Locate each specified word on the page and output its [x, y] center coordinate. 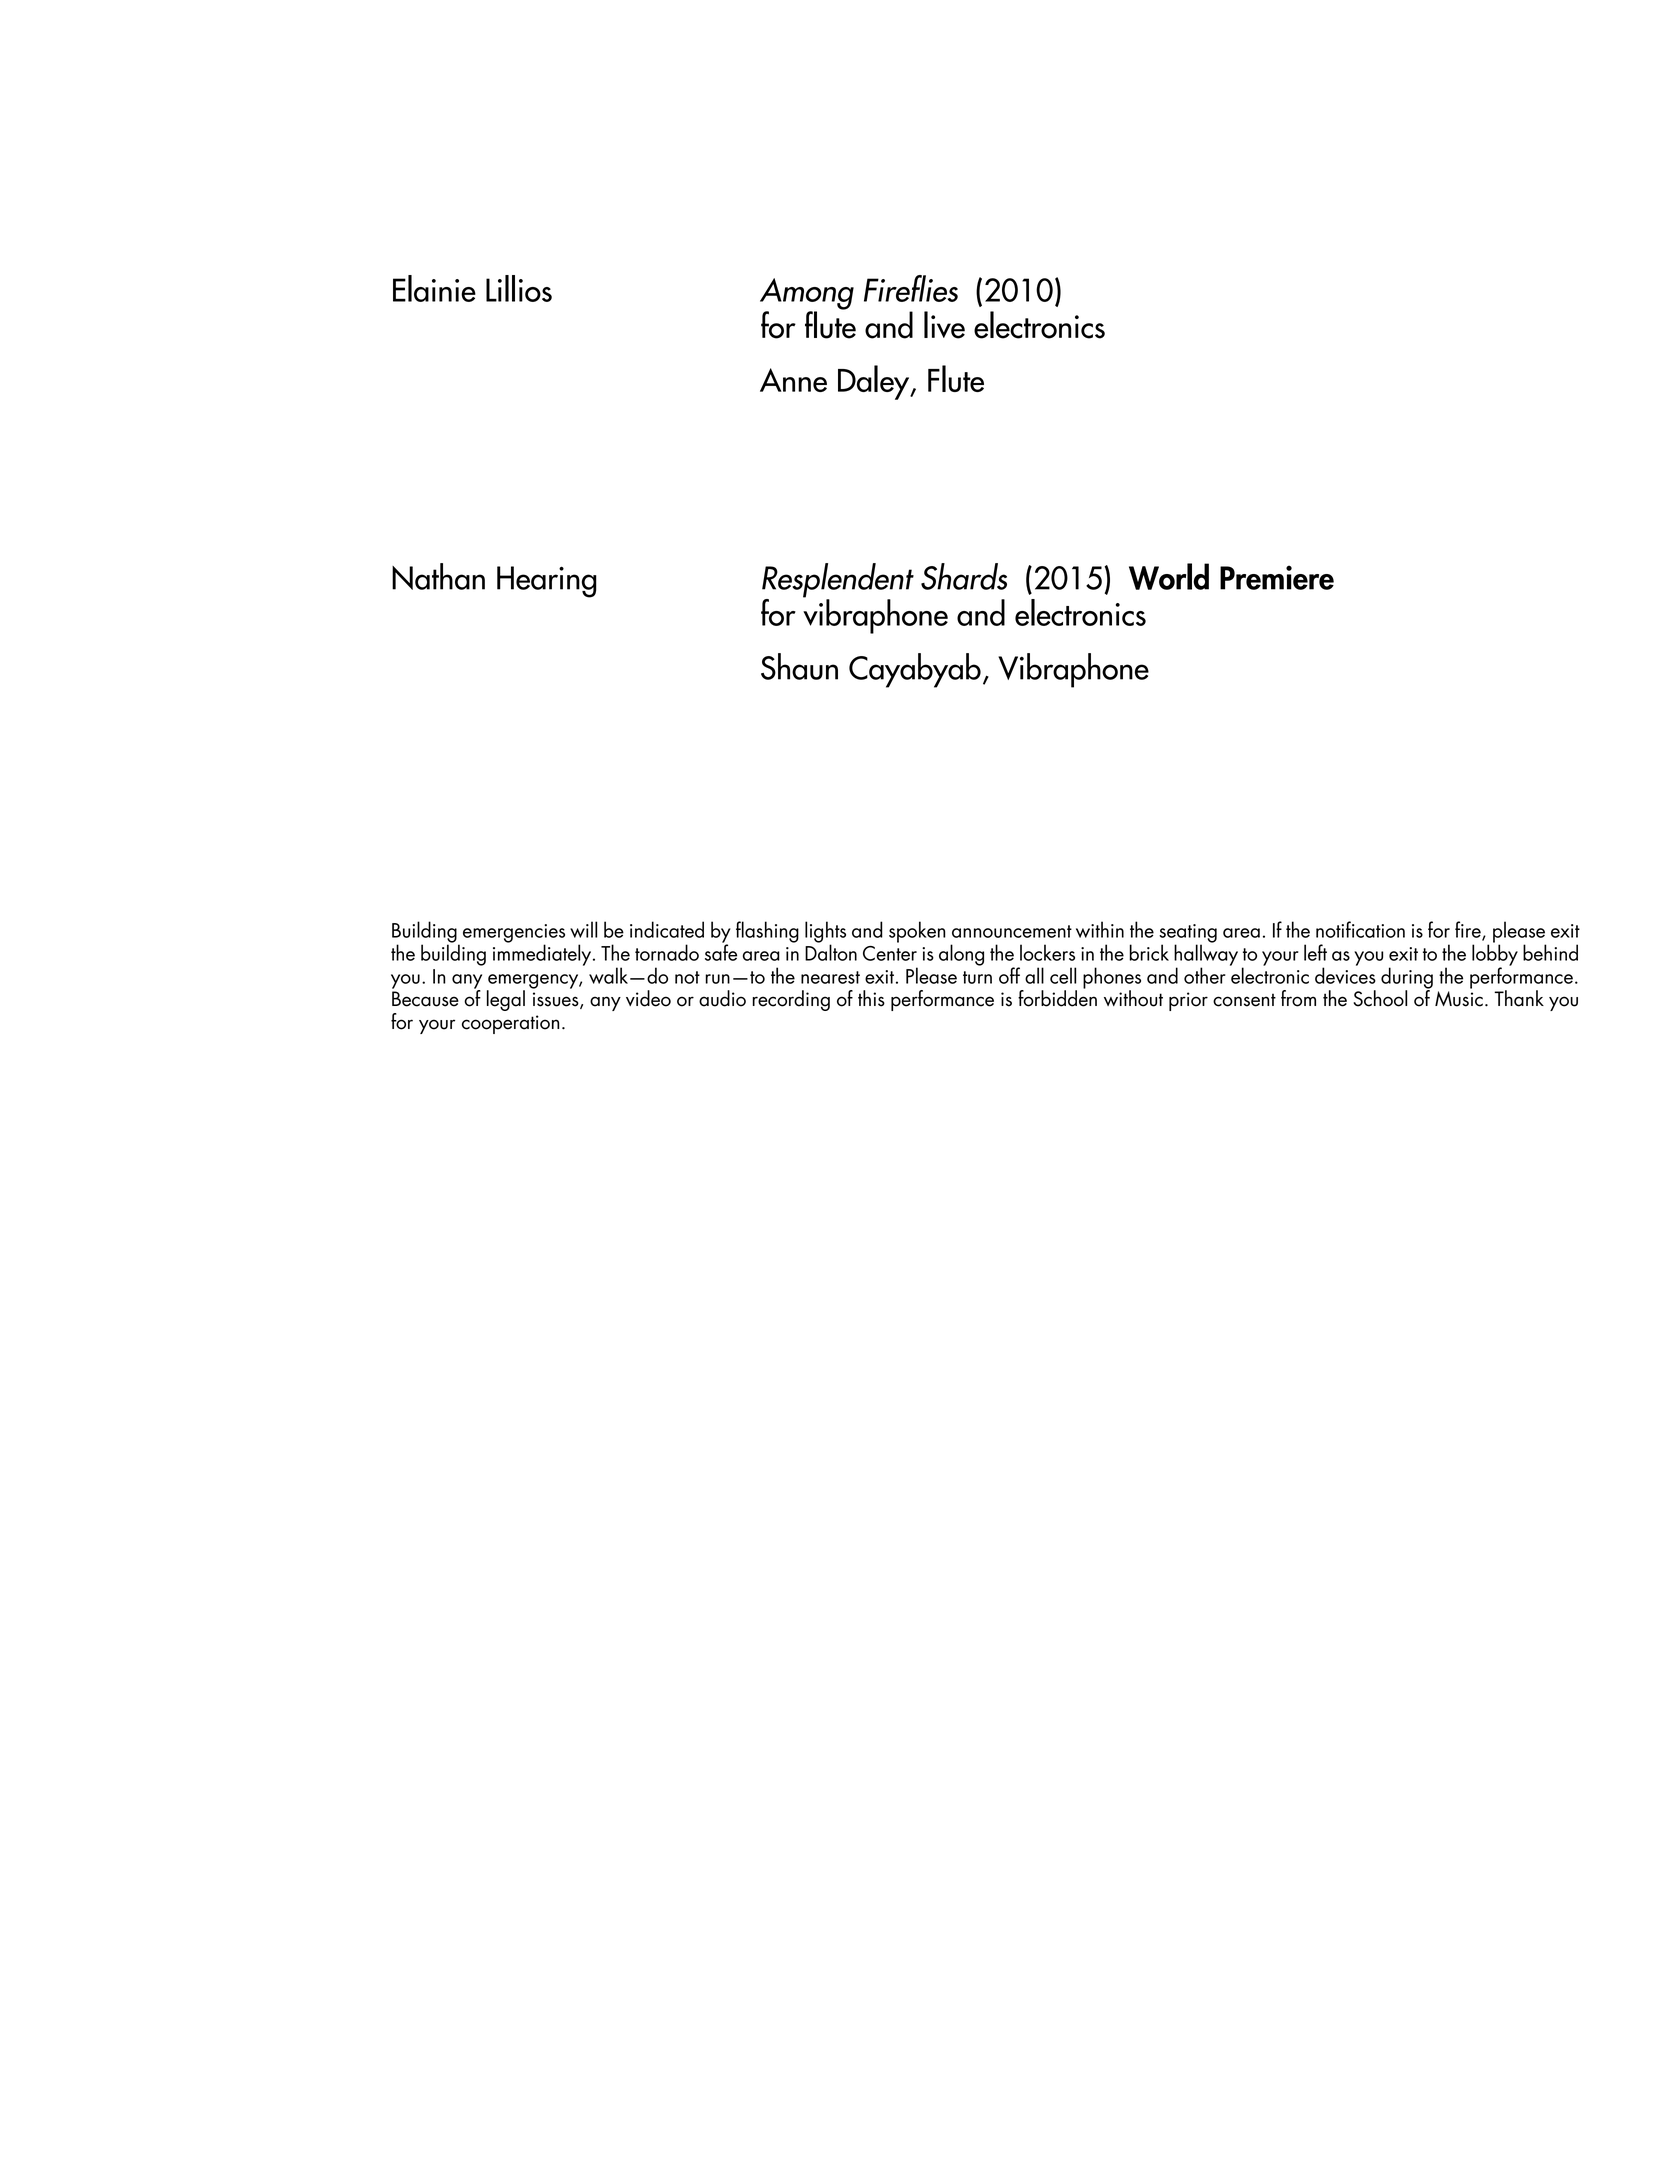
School [1380, 998]
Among [807, 295]
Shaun [799, 666]
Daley [875, 382]
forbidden [1057, 997]
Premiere [1277, 577]
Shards [964, 576]
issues [557, 1000]
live [944, 325]
